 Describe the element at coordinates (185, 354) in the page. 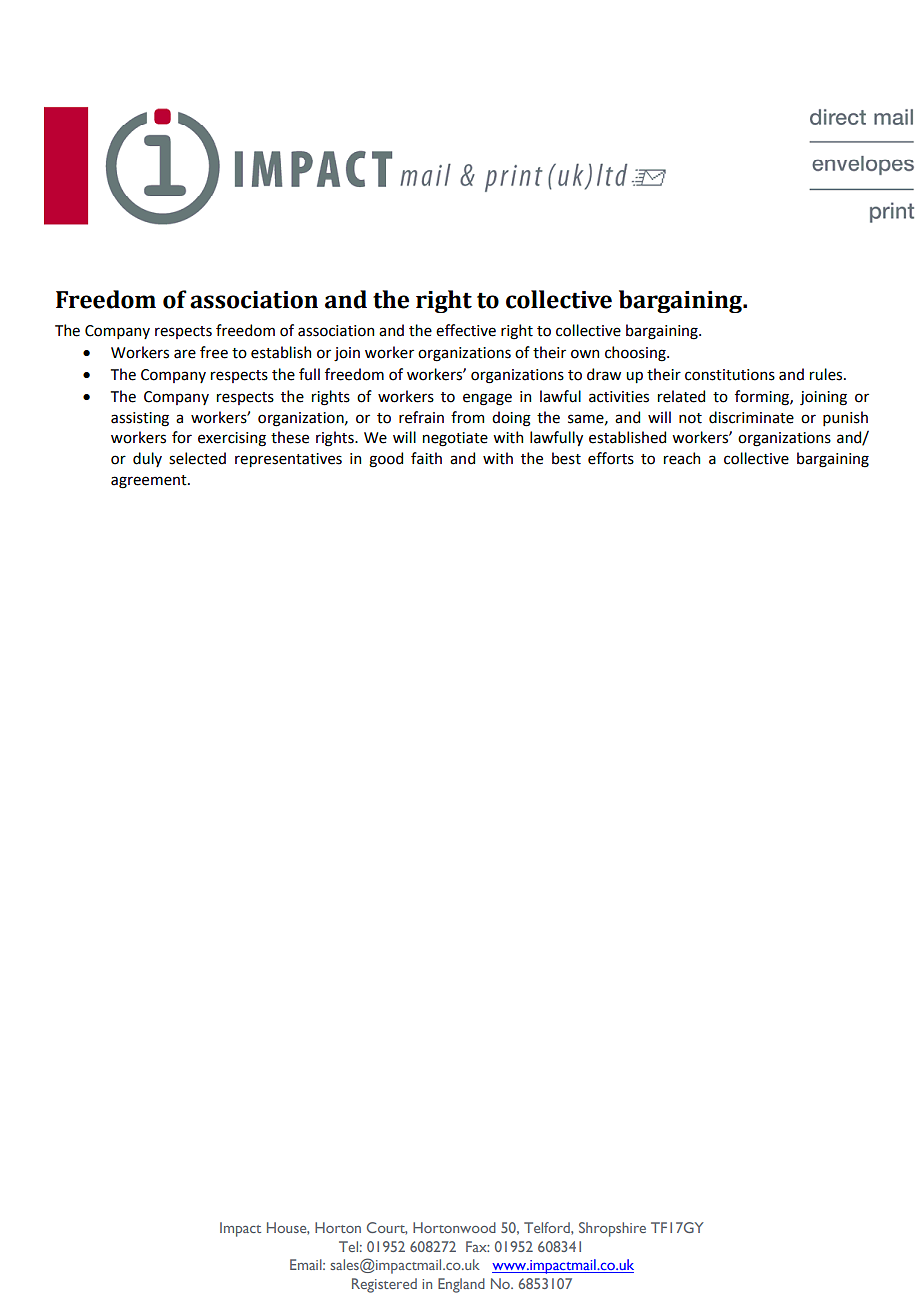

I see `are` at that location.
